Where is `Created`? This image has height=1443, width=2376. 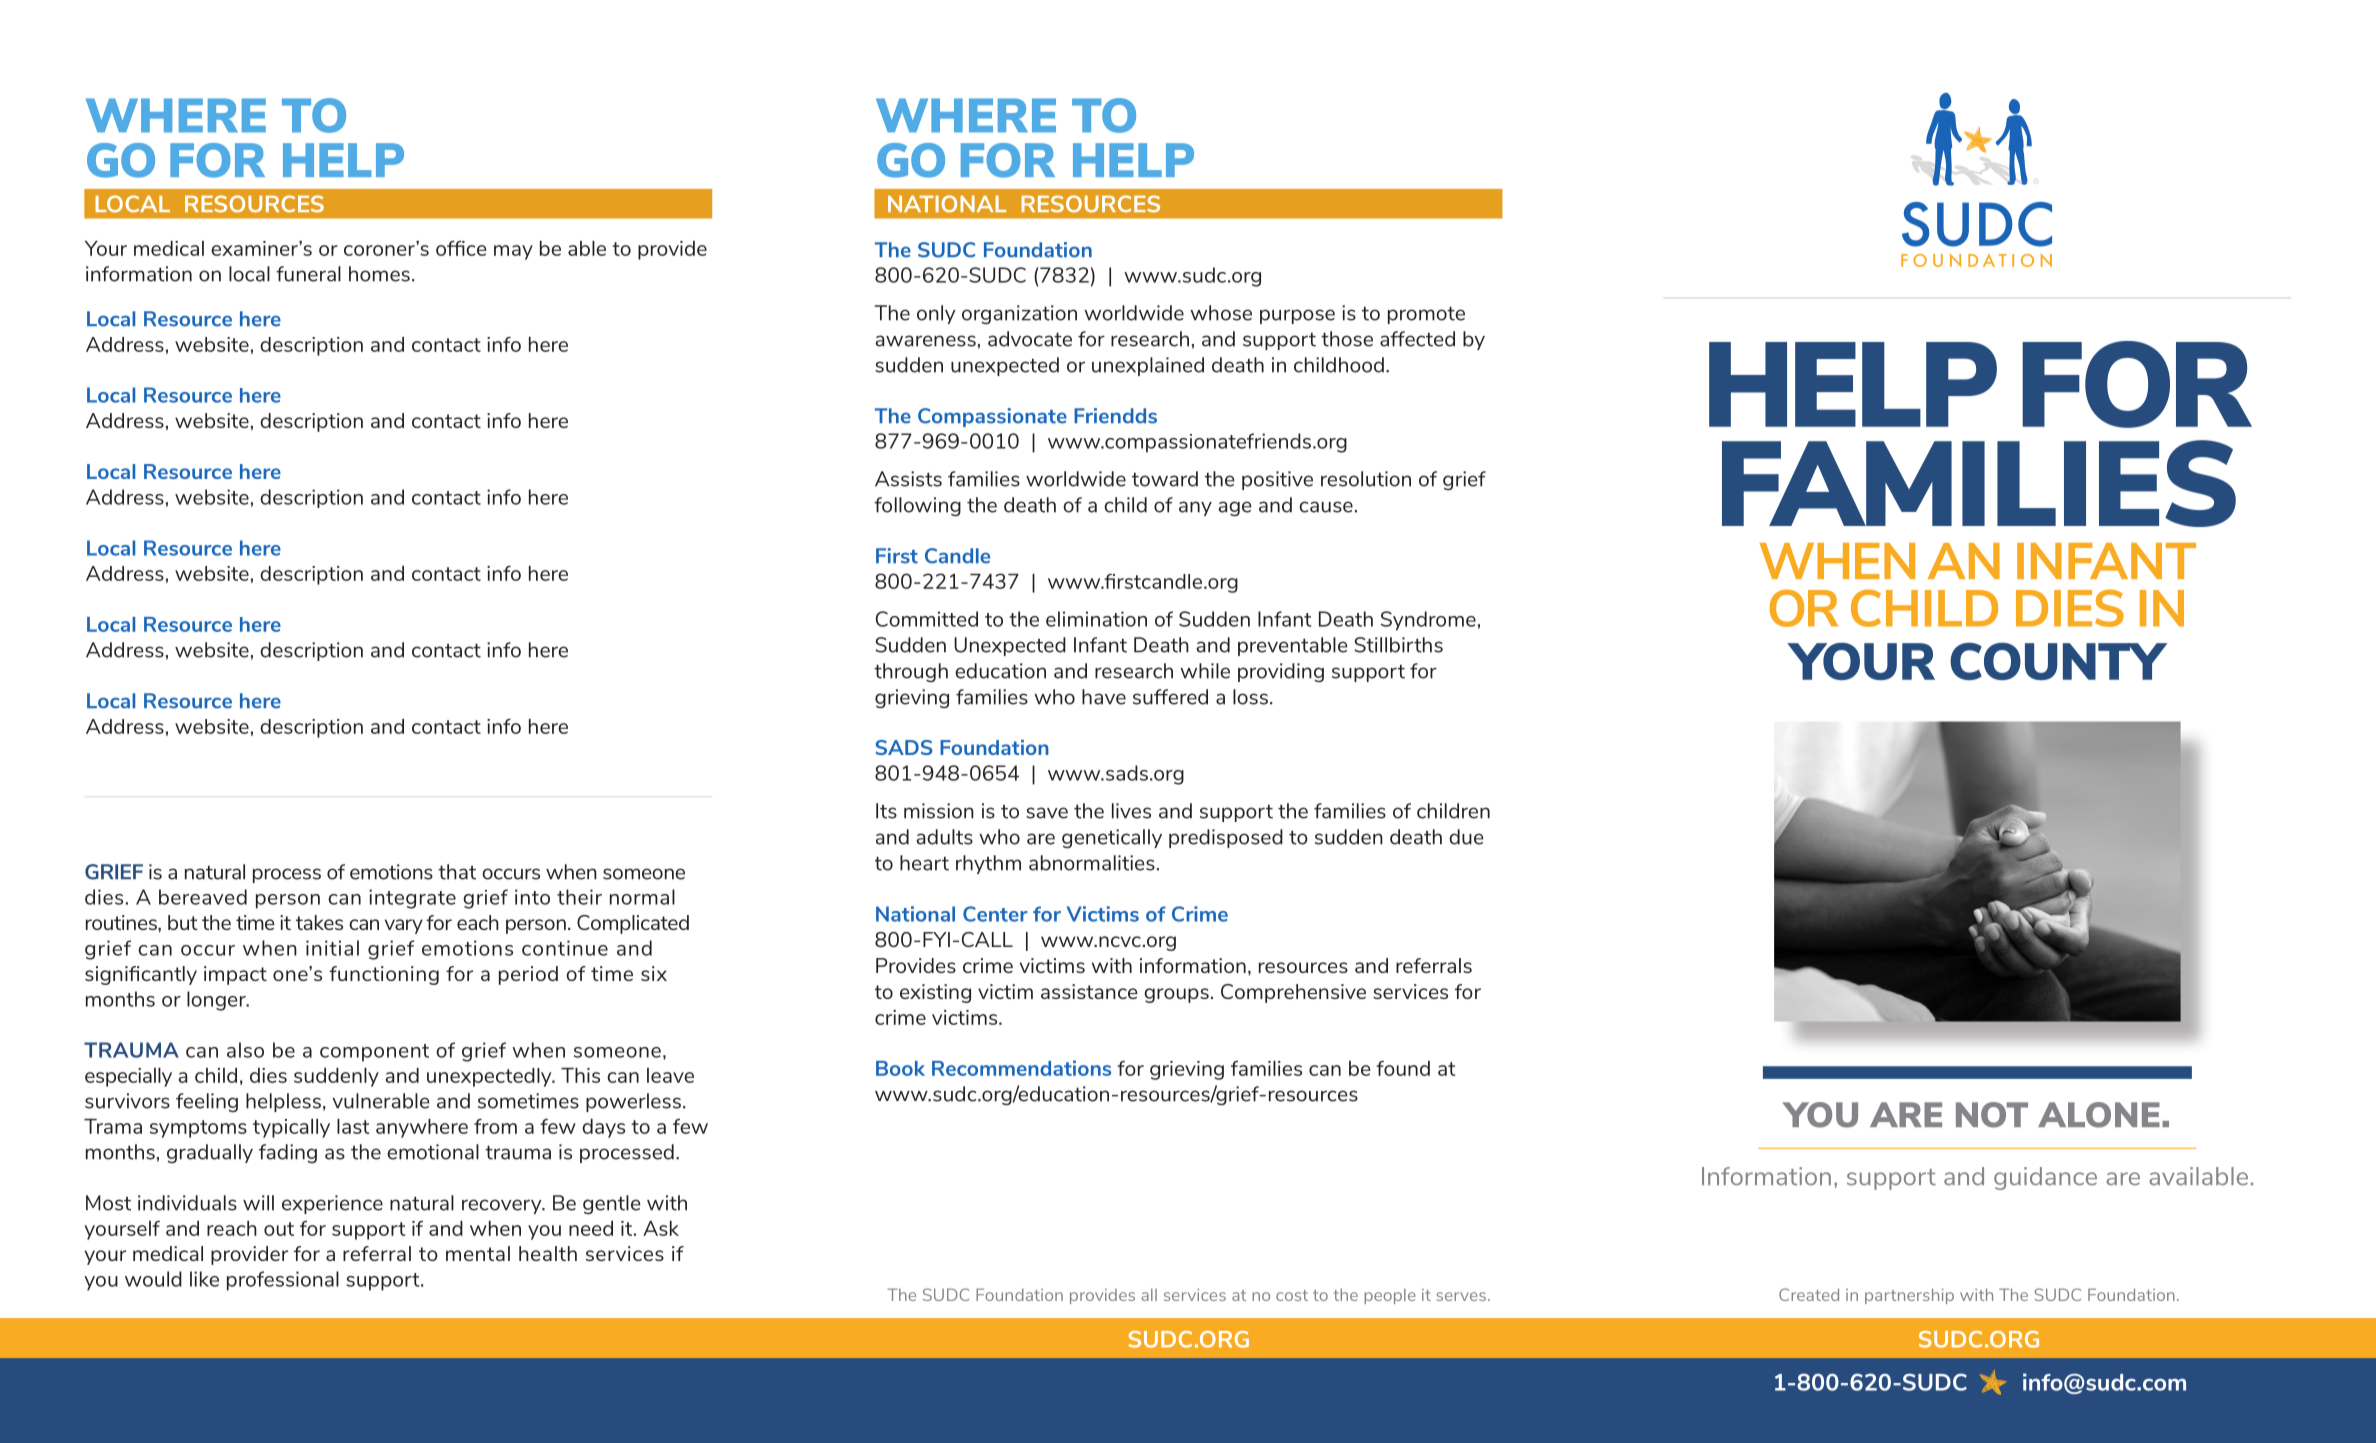 Created is located at coordinates (1809, 1294).
